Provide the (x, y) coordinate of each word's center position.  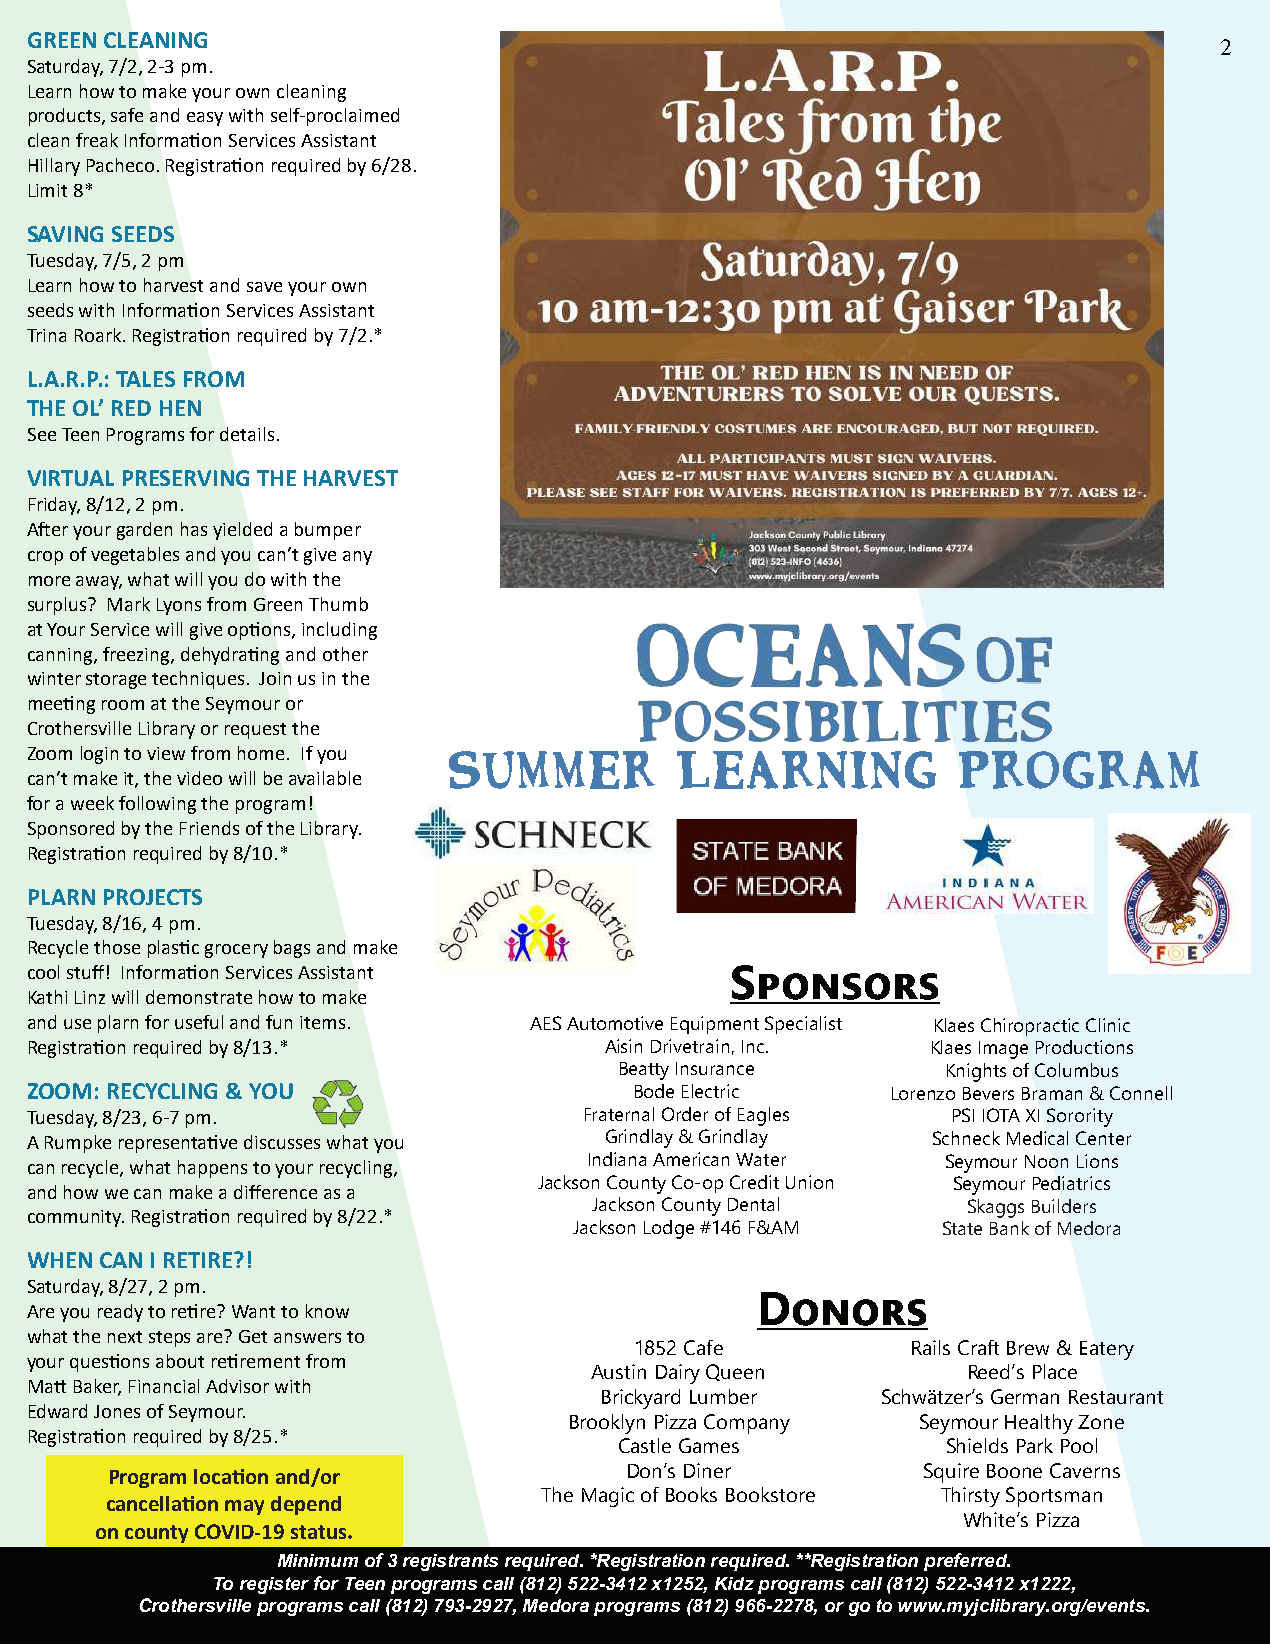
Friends (209, 828)
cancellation (162, 1503)
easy (205, 119)
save (264, 287)
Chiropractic (1030, 1027)
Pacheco (120, 165)
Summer (552, 770)
